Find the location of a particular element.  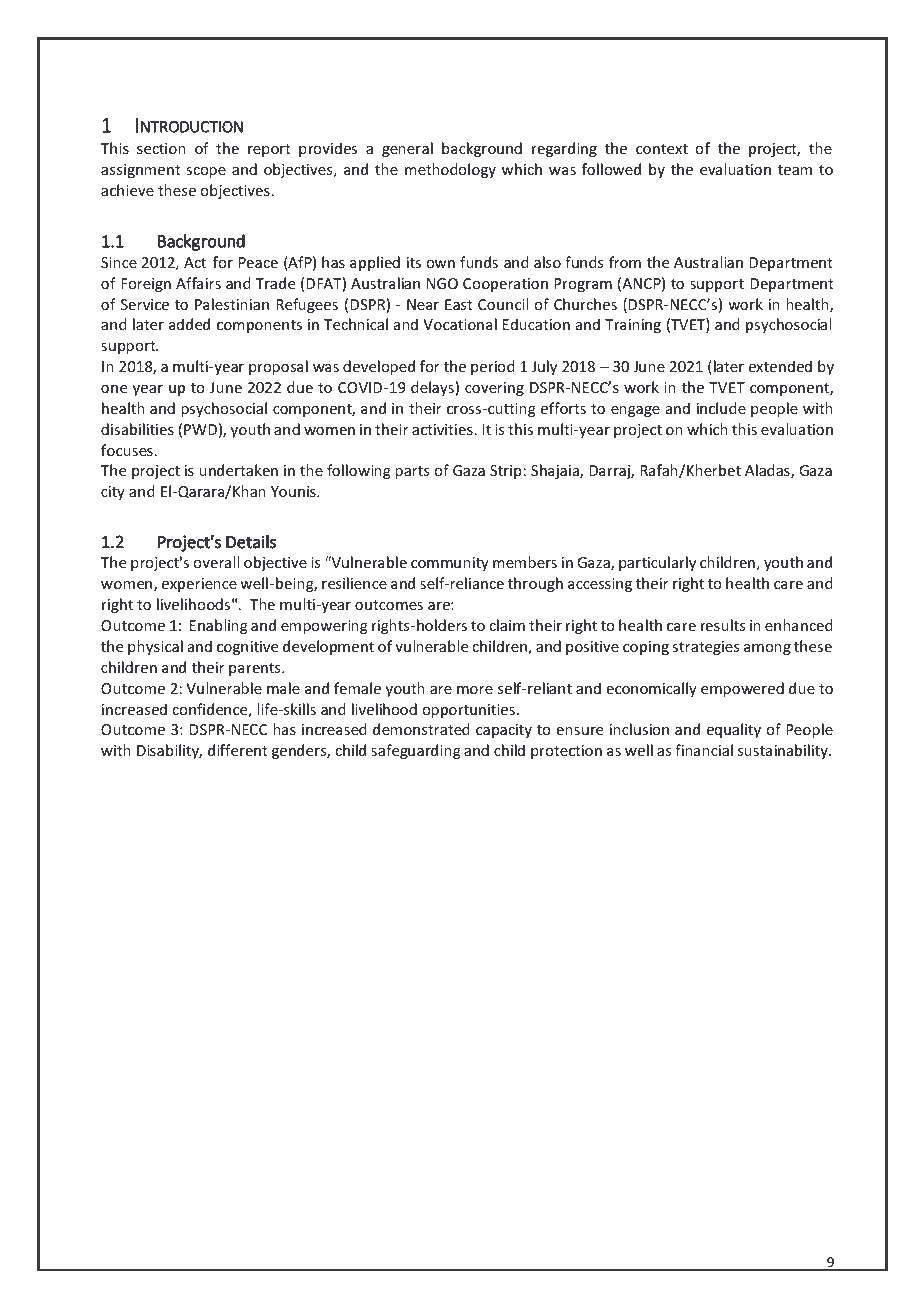

scope is located at coordinates (206, 172).
